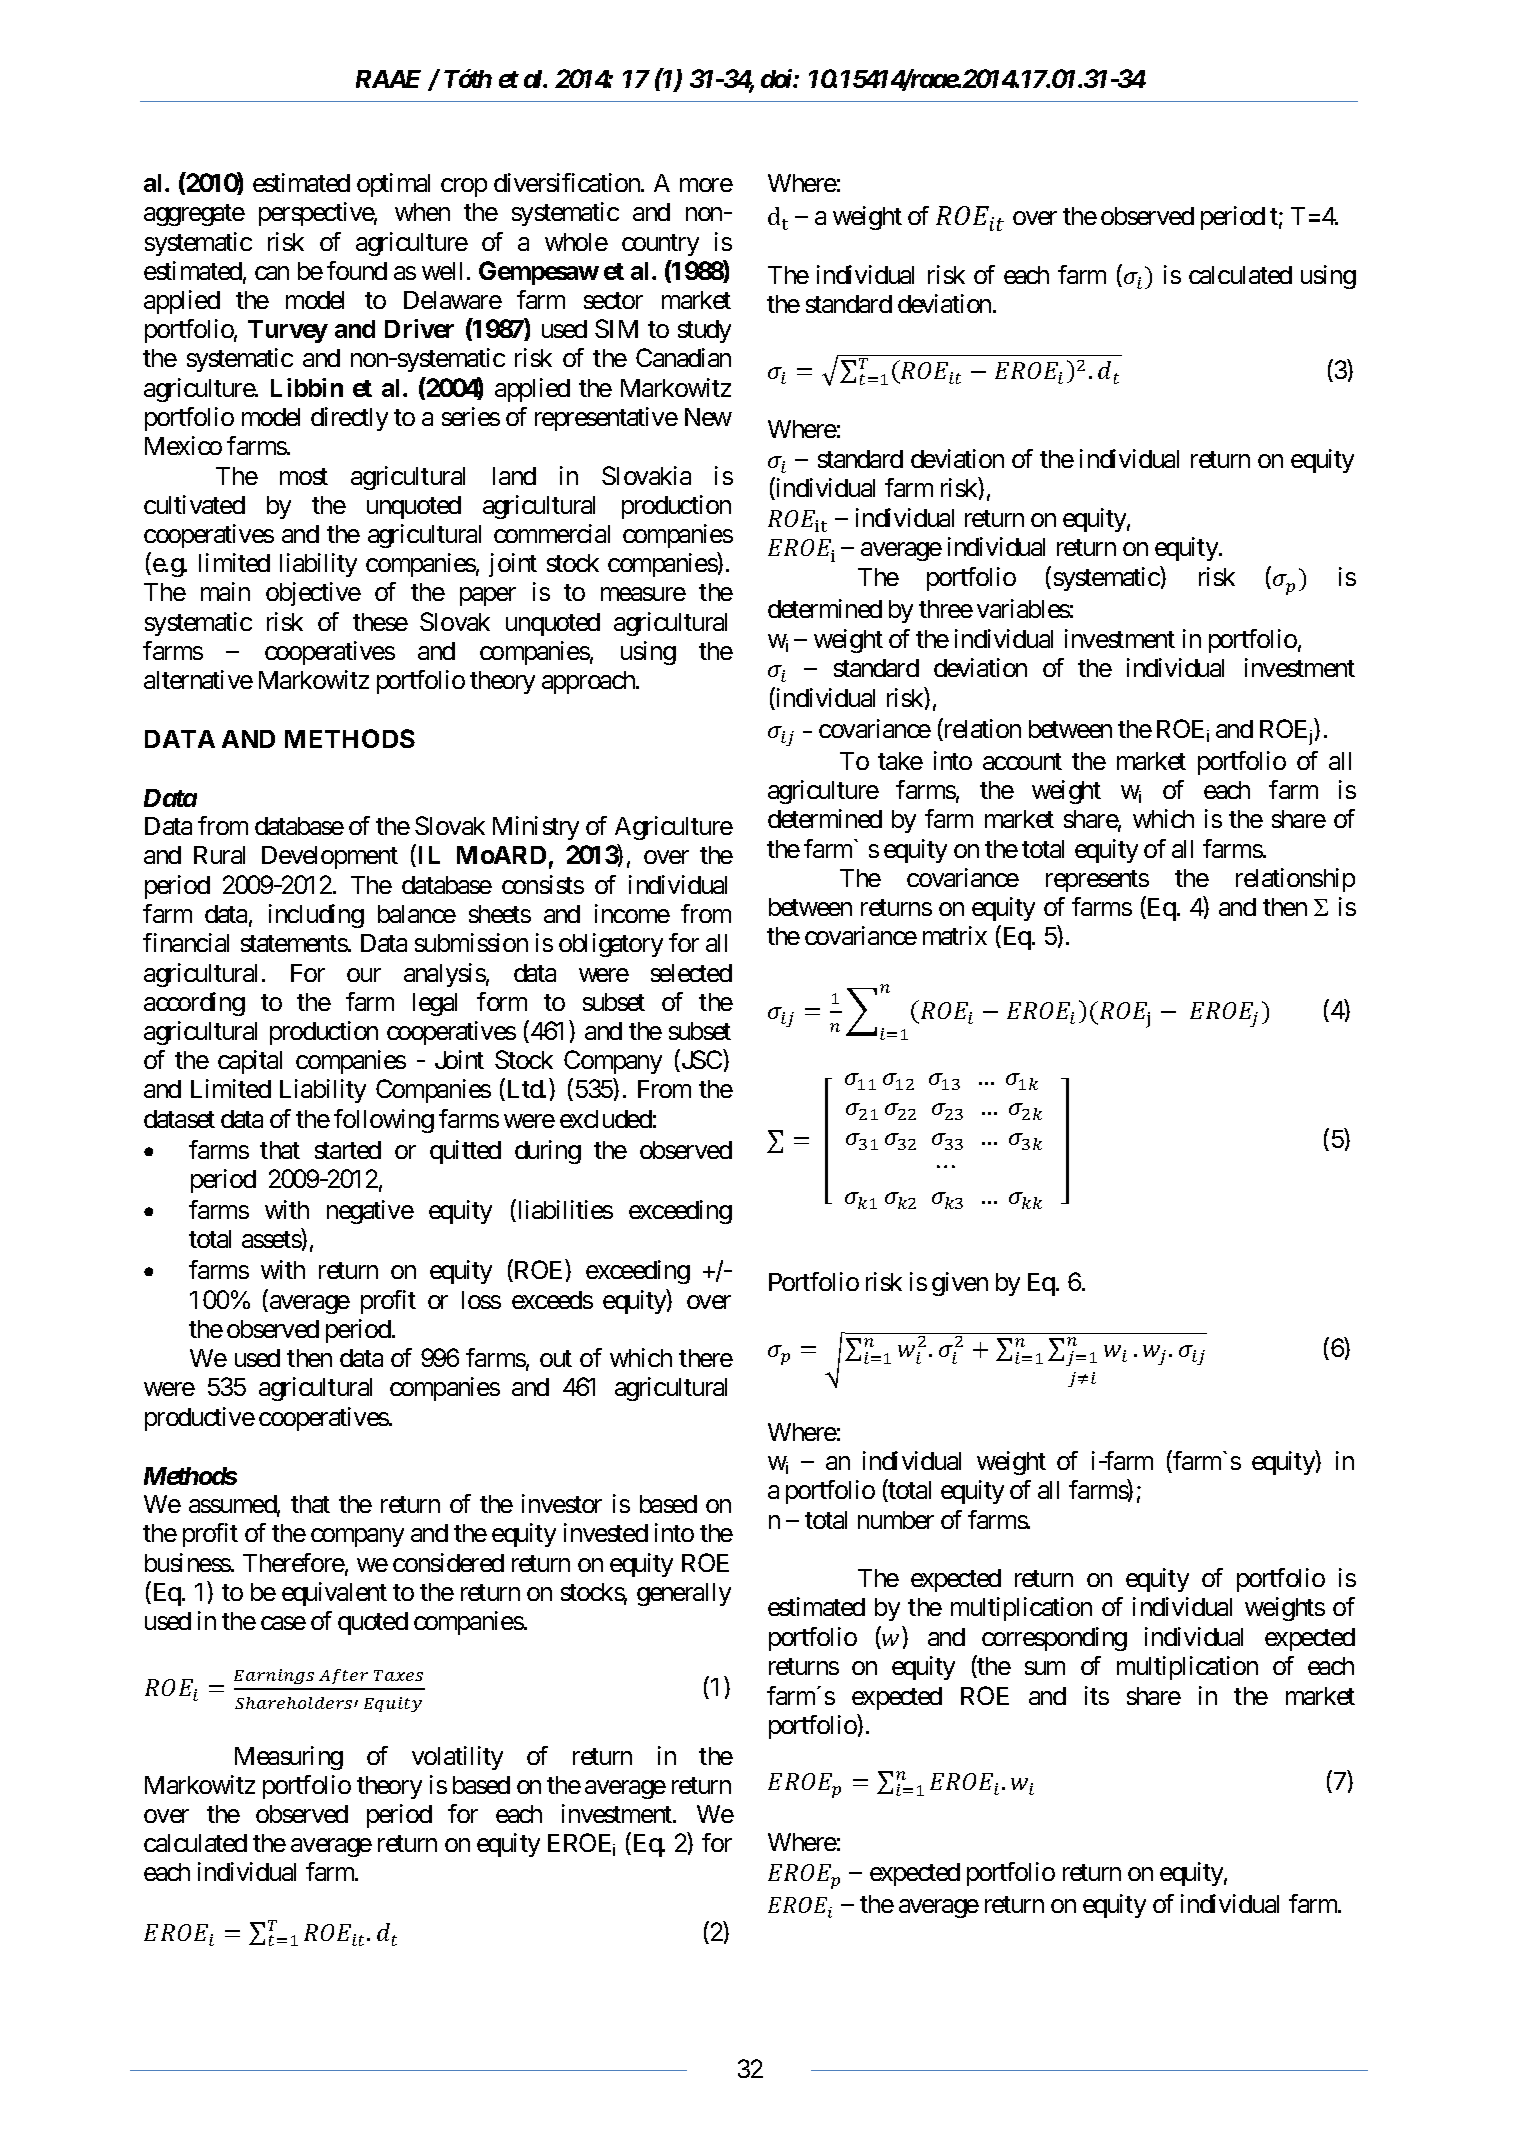 The width and height of the screenshot is (1513, 2140). What do you see at coordinates (955, 935) in the screenshot?
I see `matrix` at bounding box center [955, 935].
